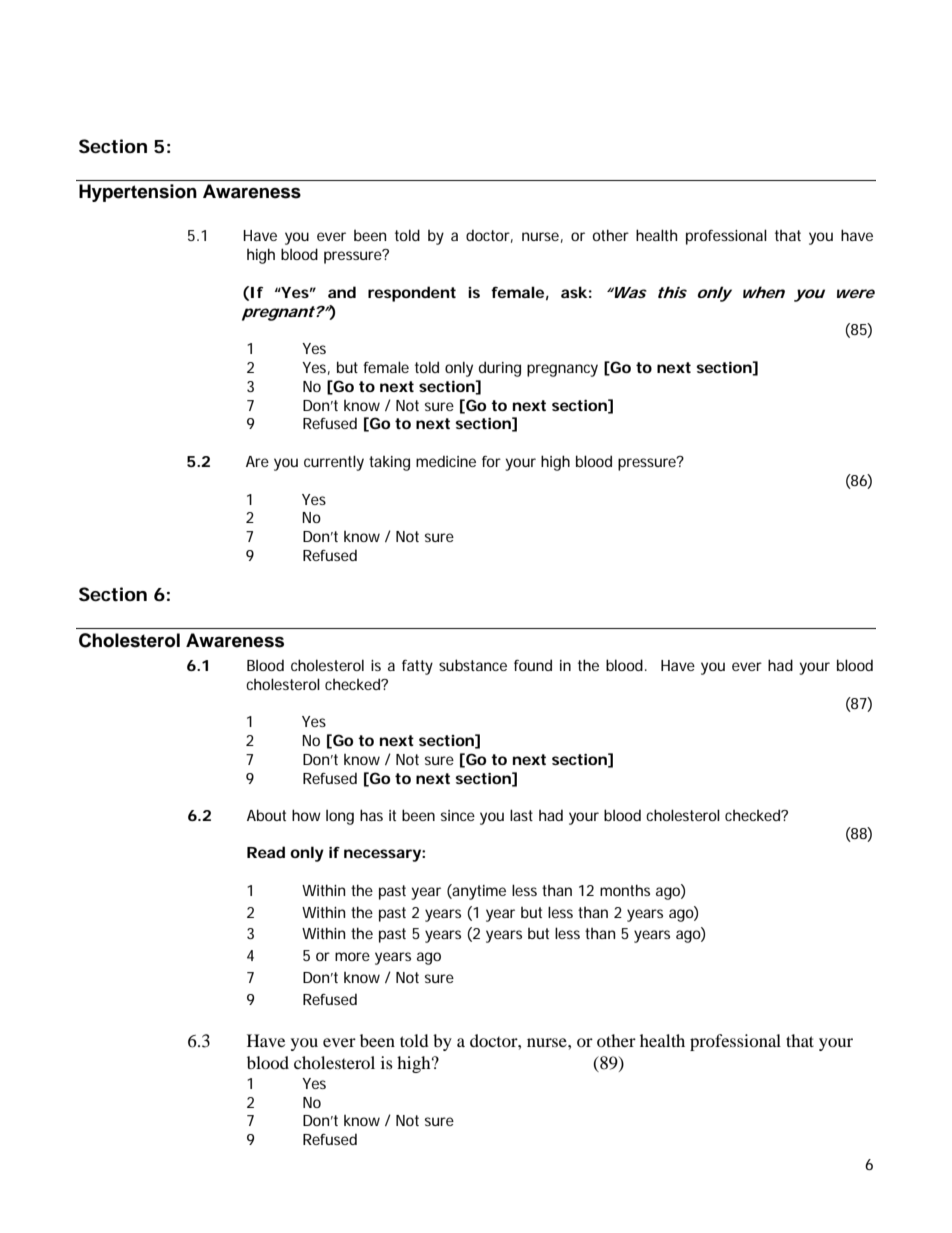  What do you see at coordinates (412, 294) in the screenshot?
I see `respondent` at bounding box center [412, 294].
